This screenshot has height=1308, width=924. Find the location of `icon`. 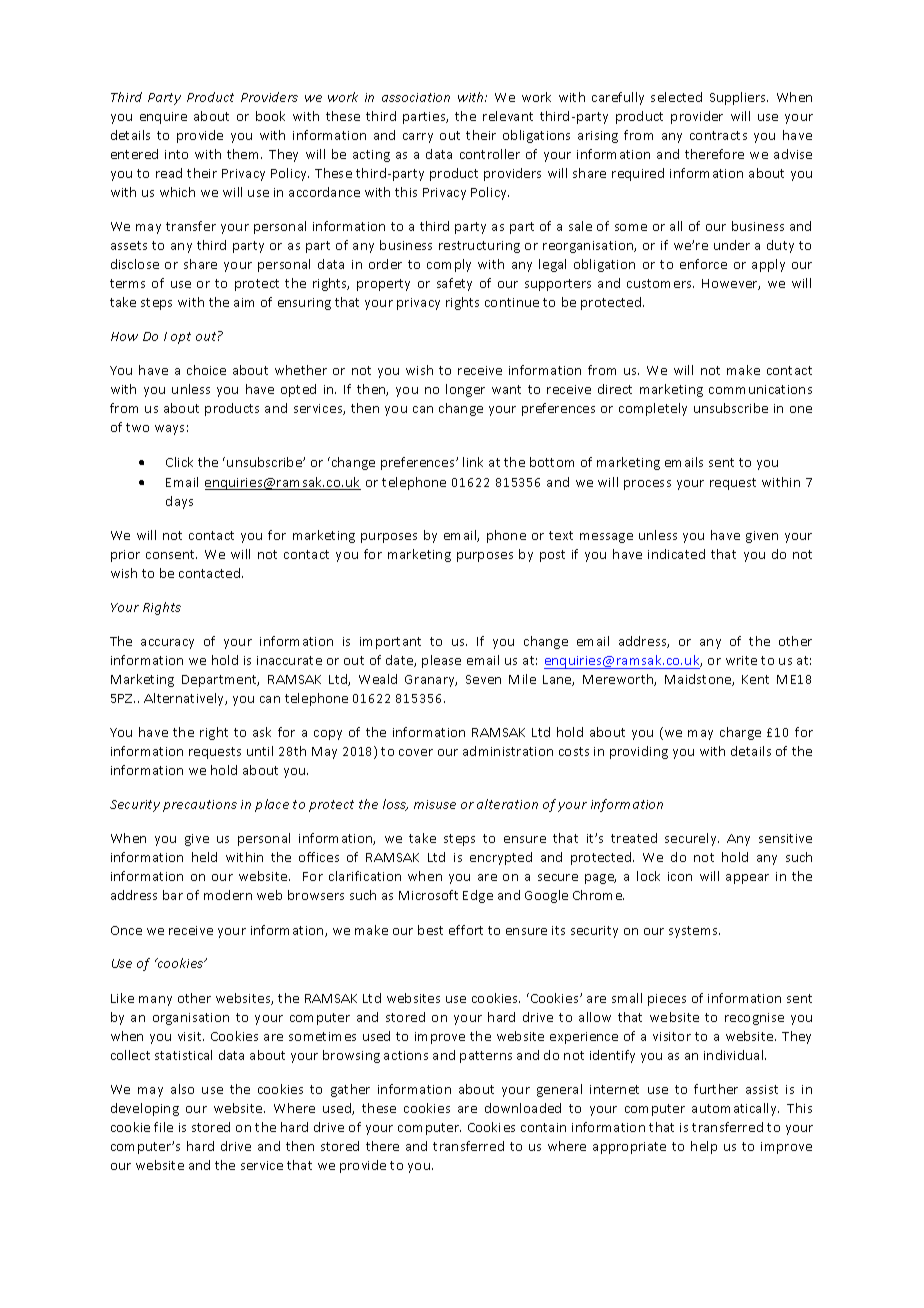

icon is located at coordinates (680, 876).
